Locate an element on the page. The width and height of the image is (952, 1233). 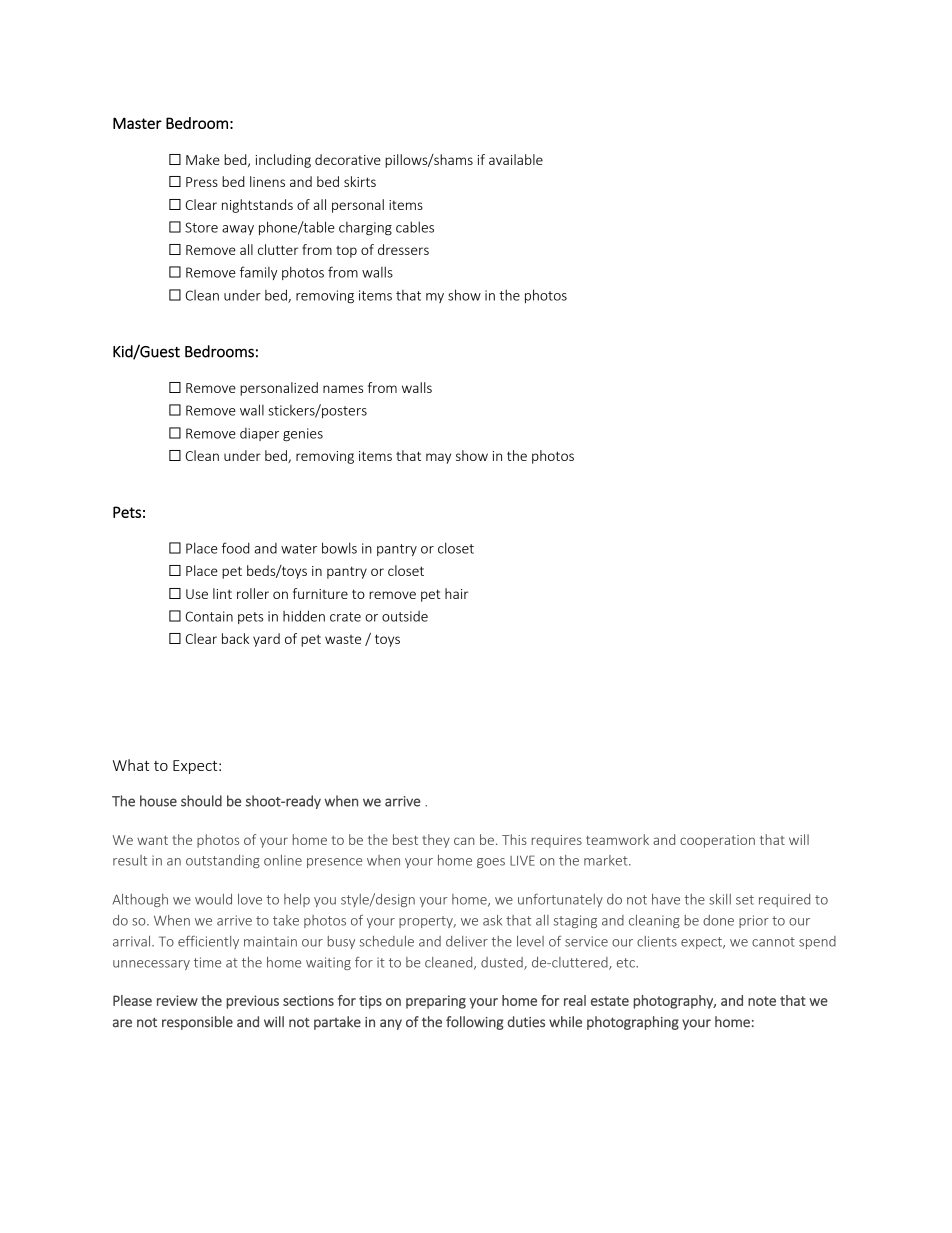
lint is located at coordinates (222, 593).
